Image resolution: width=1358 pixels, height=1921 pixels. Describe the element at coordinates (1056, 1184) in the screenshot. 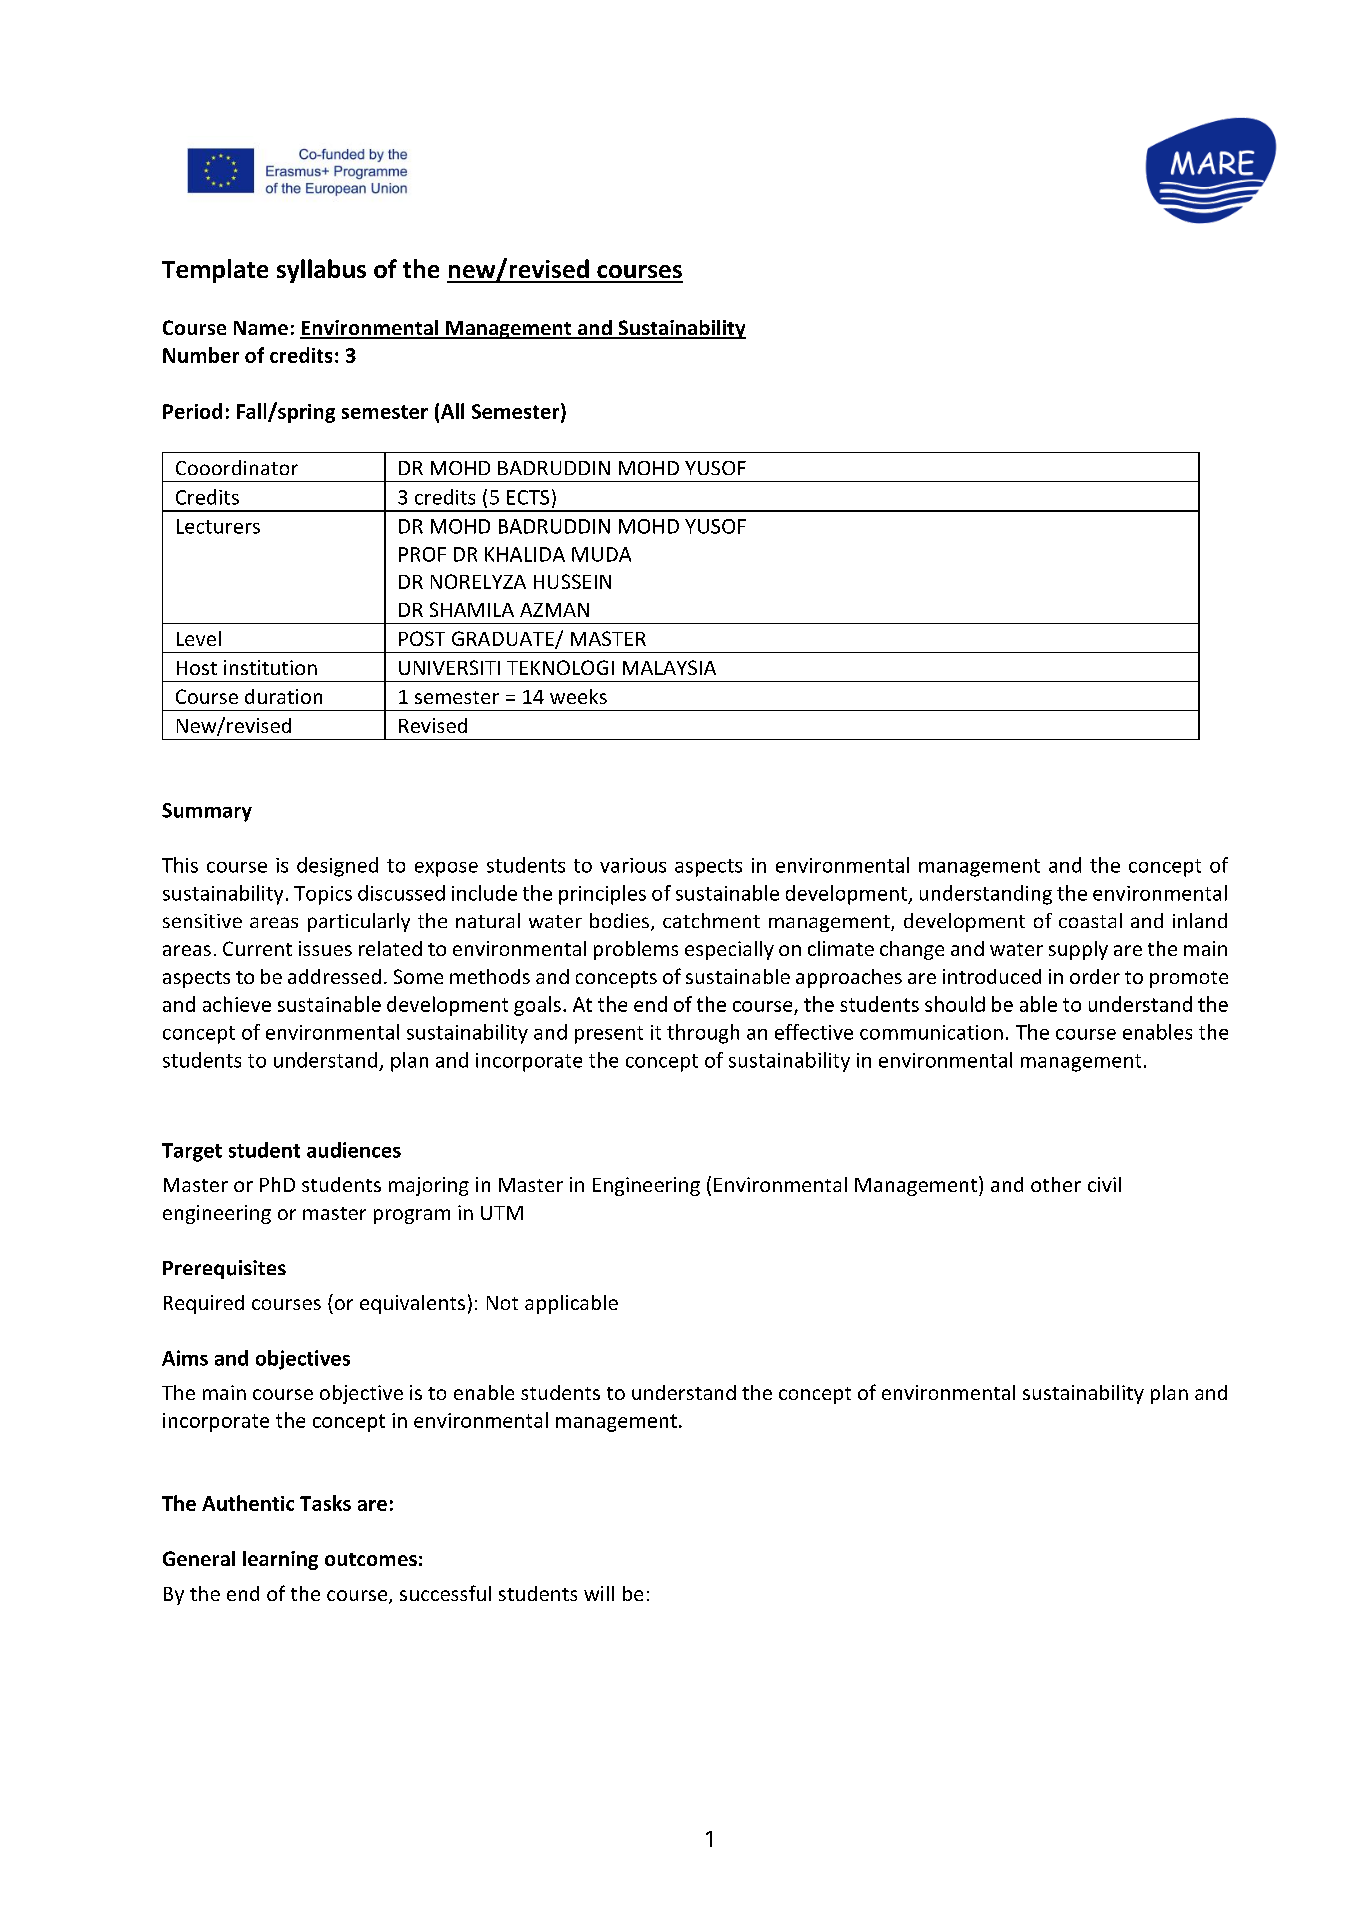

I see `other` at that location.
